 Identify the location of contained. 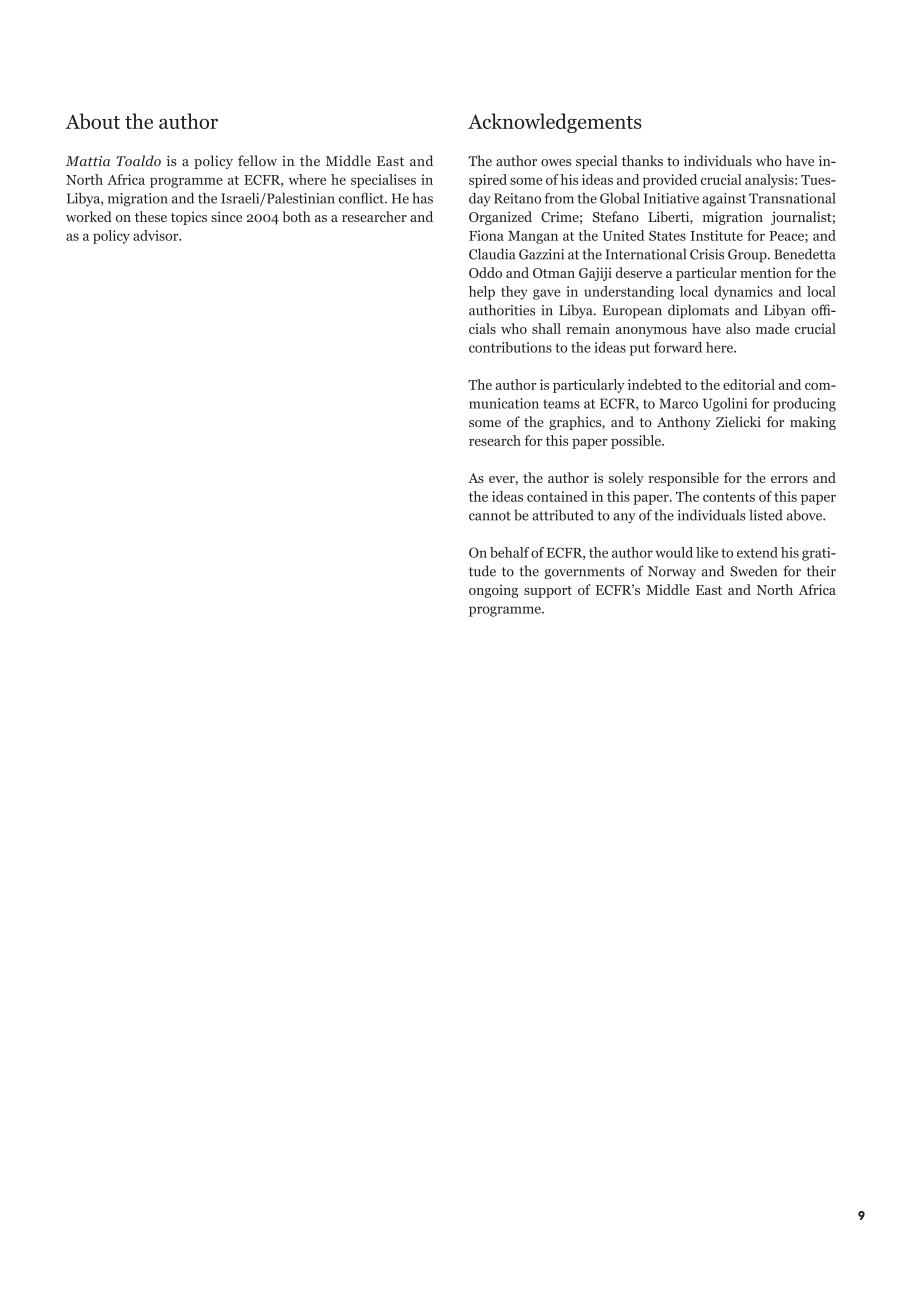
(557, 496).
